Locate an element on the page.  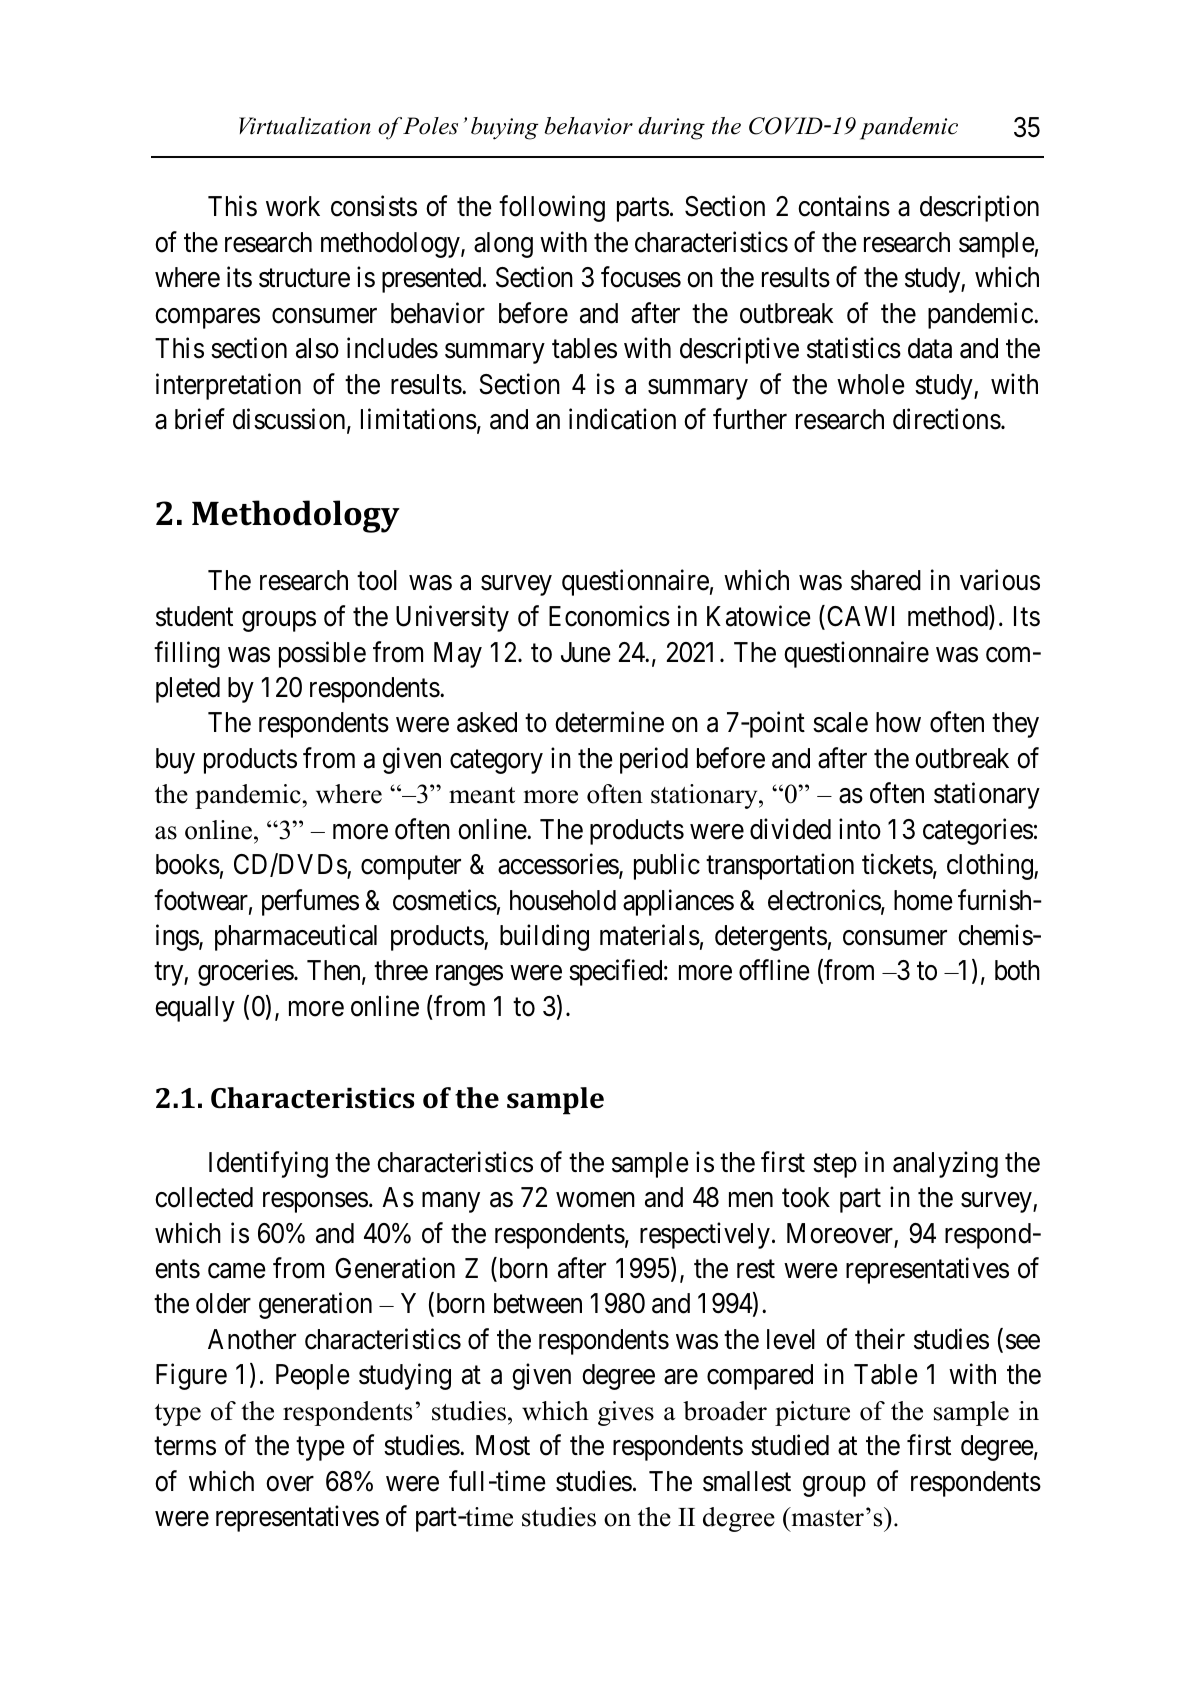
description is located at coordinates (979, 209).
